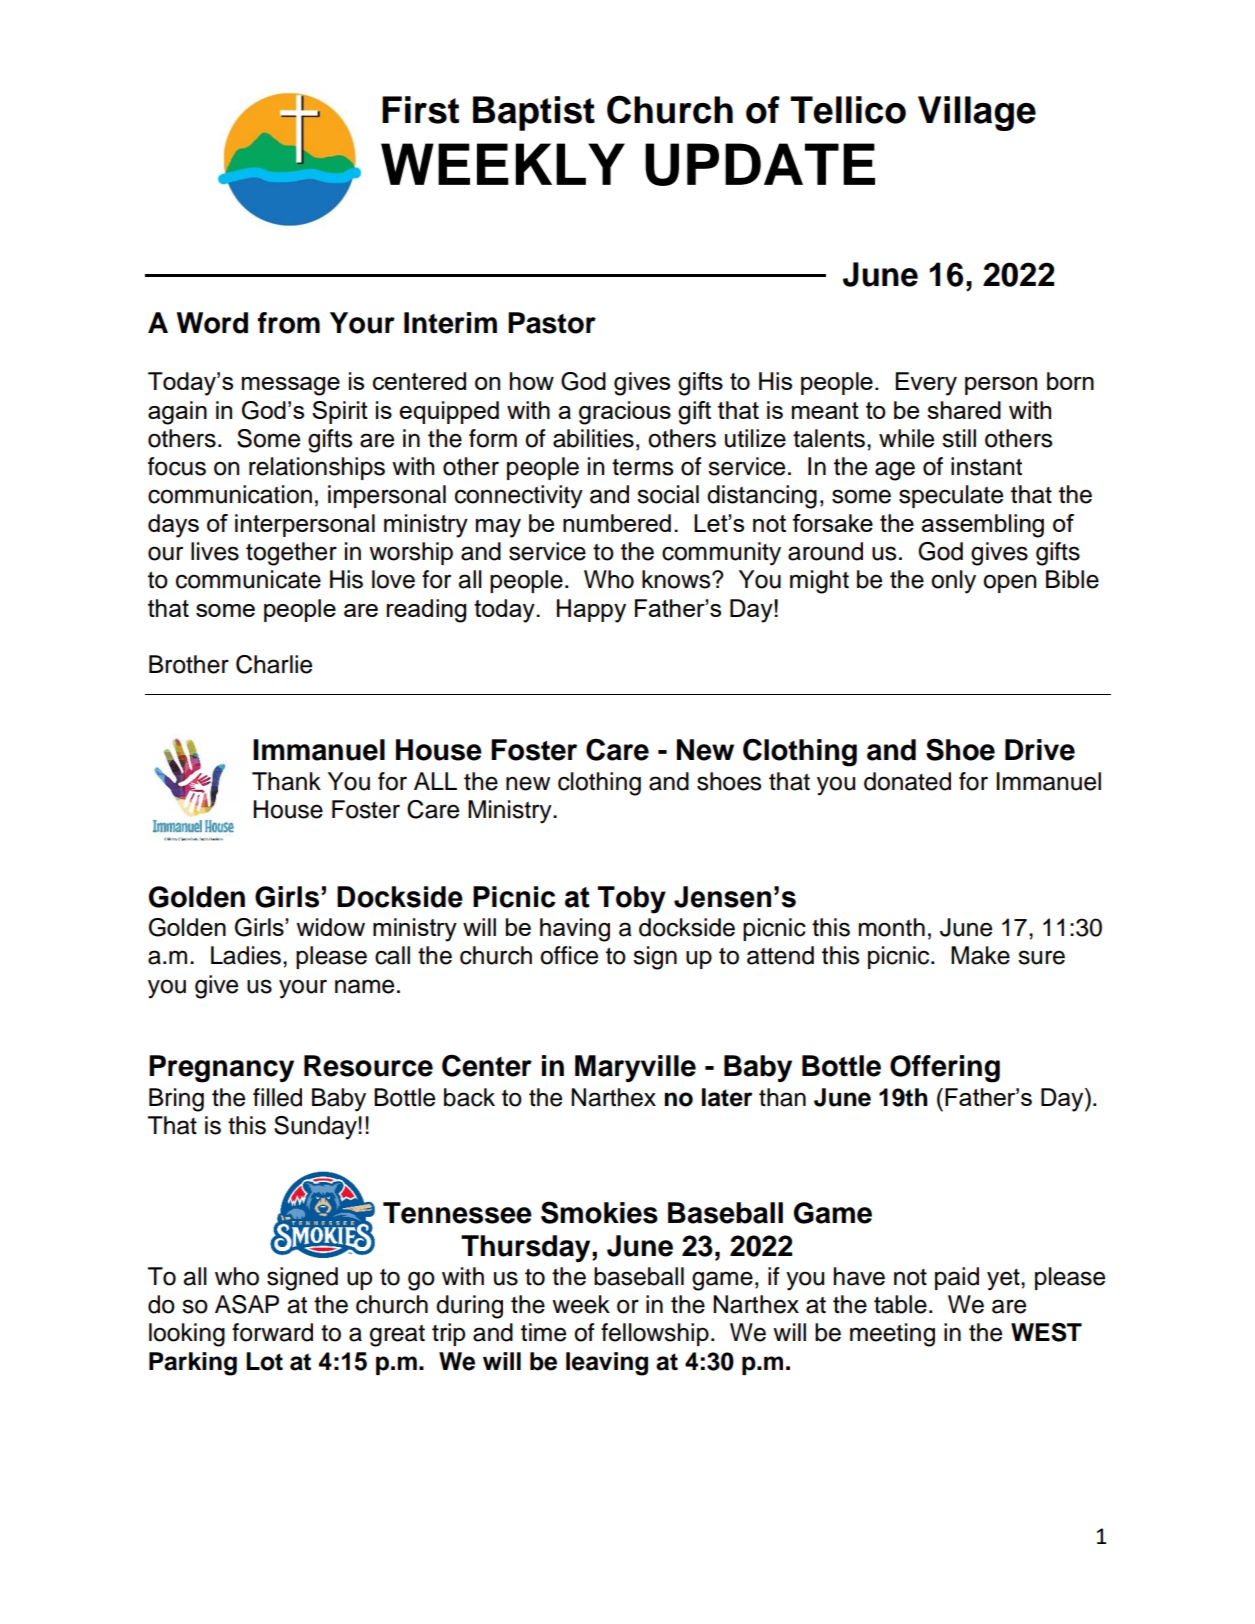  What do you see at coordinates (625, 413) in the image?
I see `gracious` at bounding box center [625, 413].
